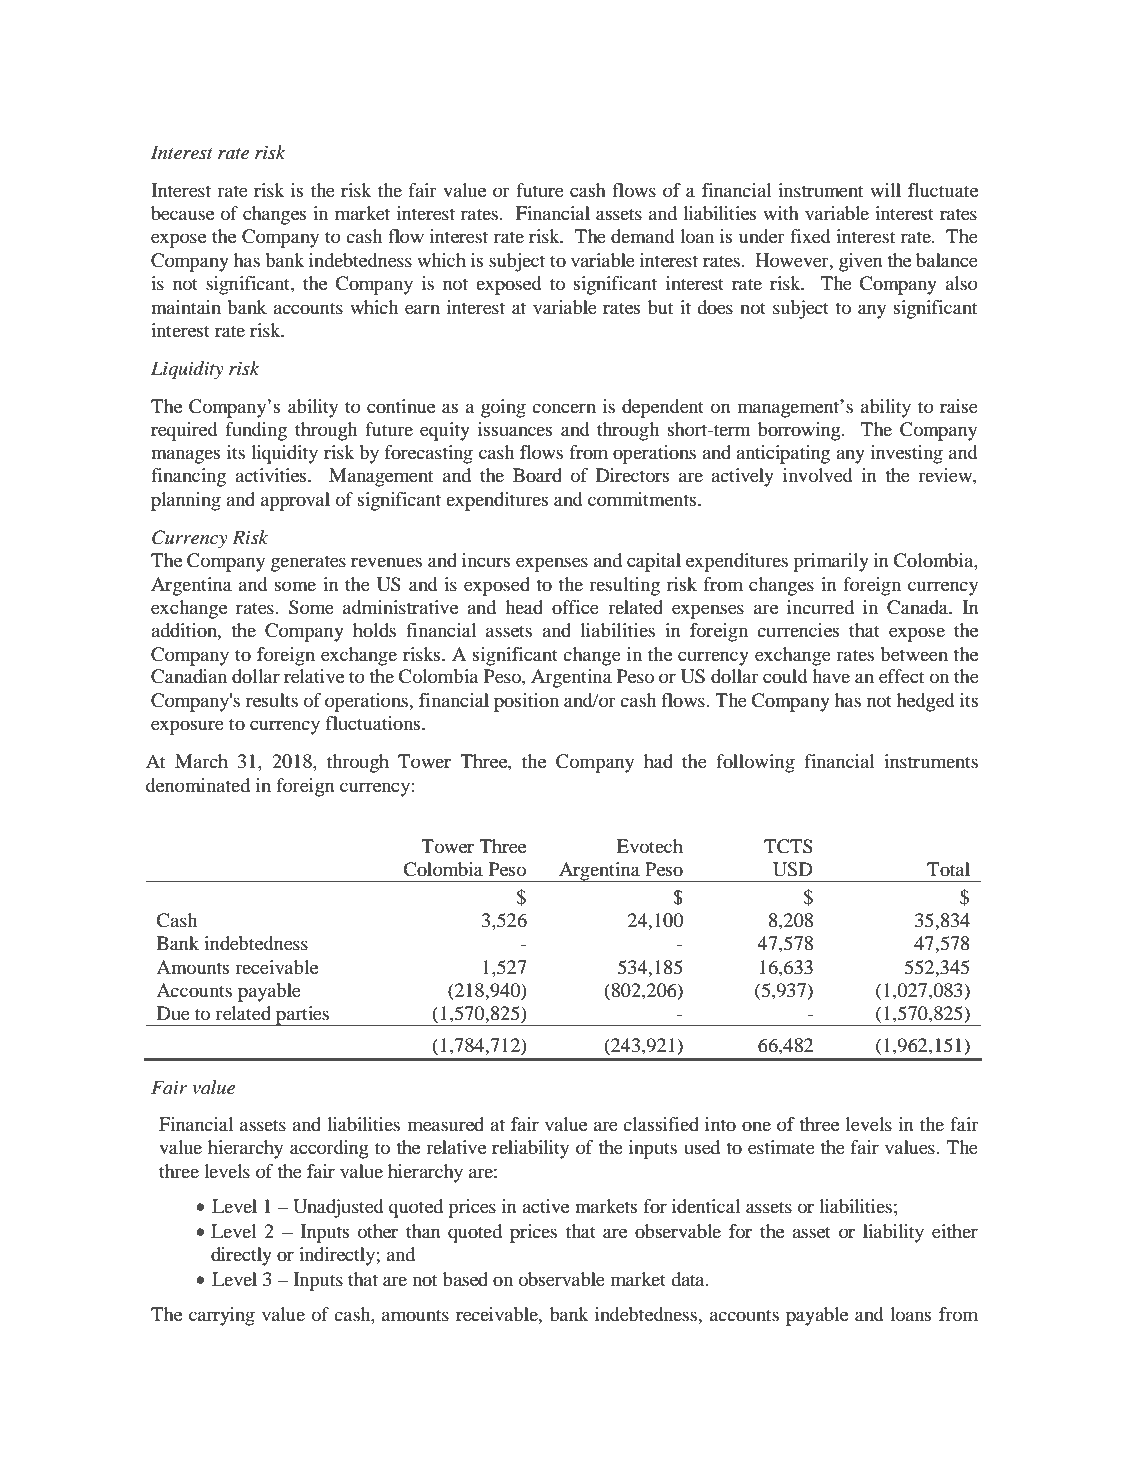 The image size is (1127, 1458). I want to click on hedged, so click(926, 702).
